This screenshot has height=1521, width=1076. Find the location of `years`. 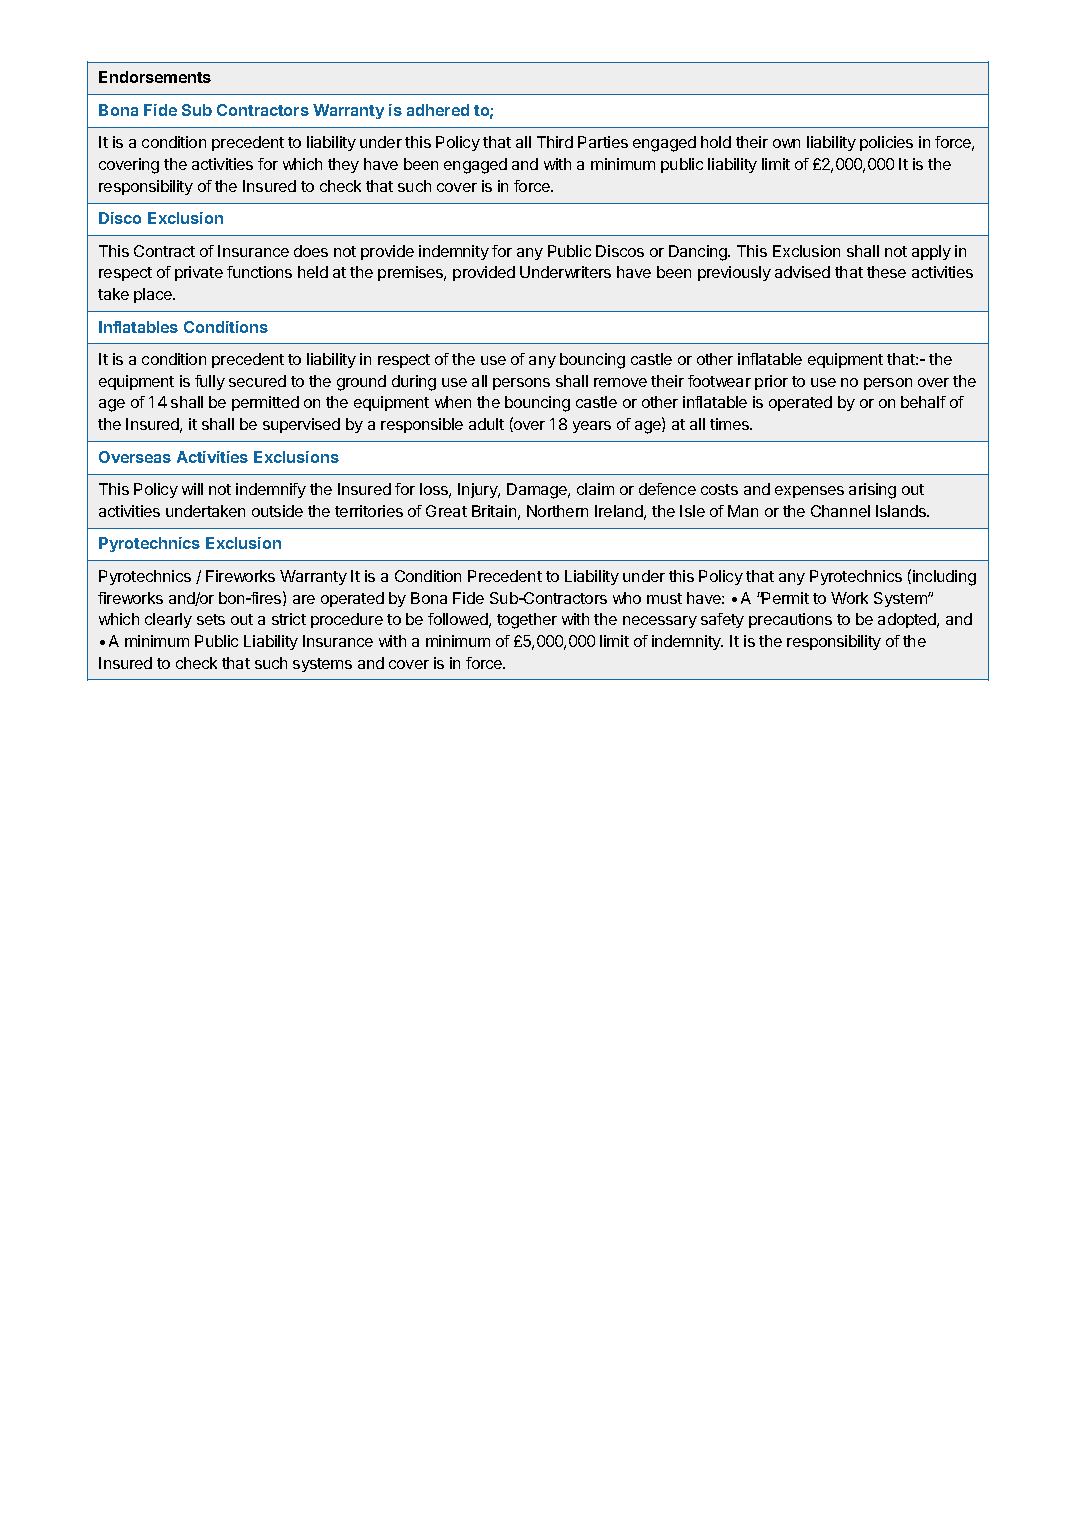

years is located at coordinates (592, 427).
